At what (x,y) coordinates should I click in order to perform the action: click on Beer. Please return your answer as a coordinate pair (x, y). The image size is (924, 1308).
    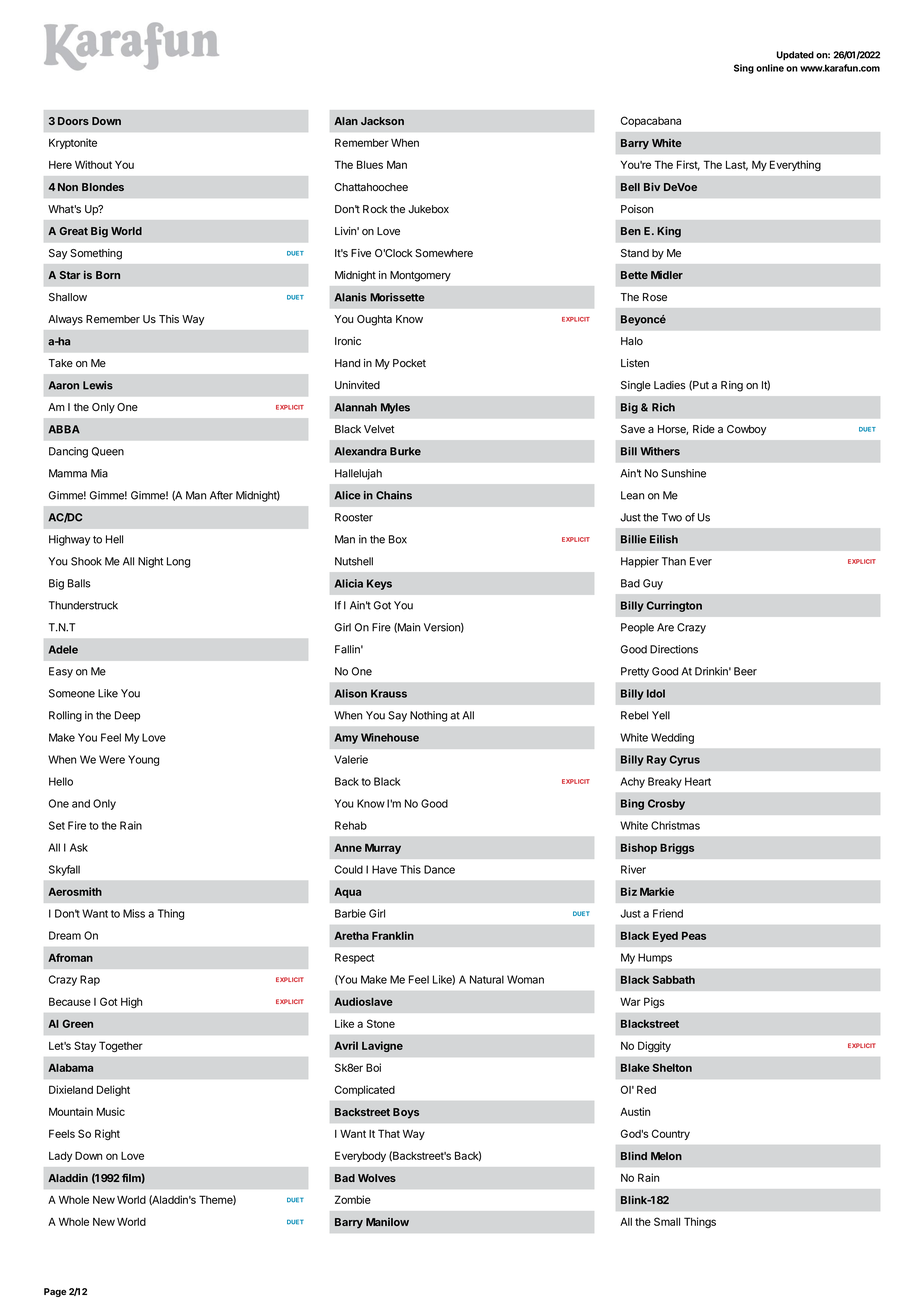
    Looking at the image, I should click on (745, 671).
